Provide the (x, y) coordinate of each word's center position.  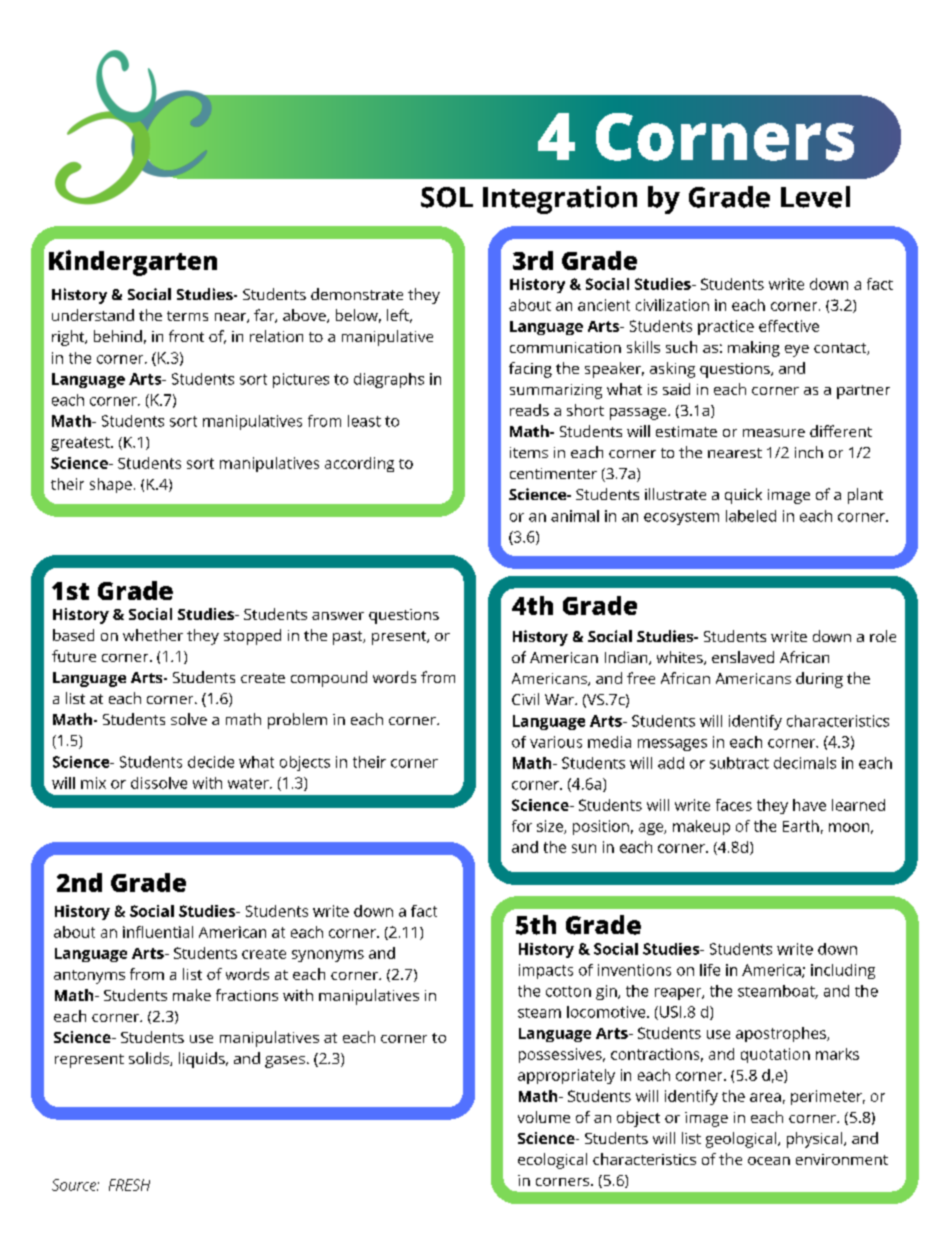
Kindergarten (133, 263)
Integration (560, 200)
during (819, 680)
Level (815, 197)
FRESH (129, 1185)
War (560, 699)
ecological (552, 1161)
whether (153, 635)
